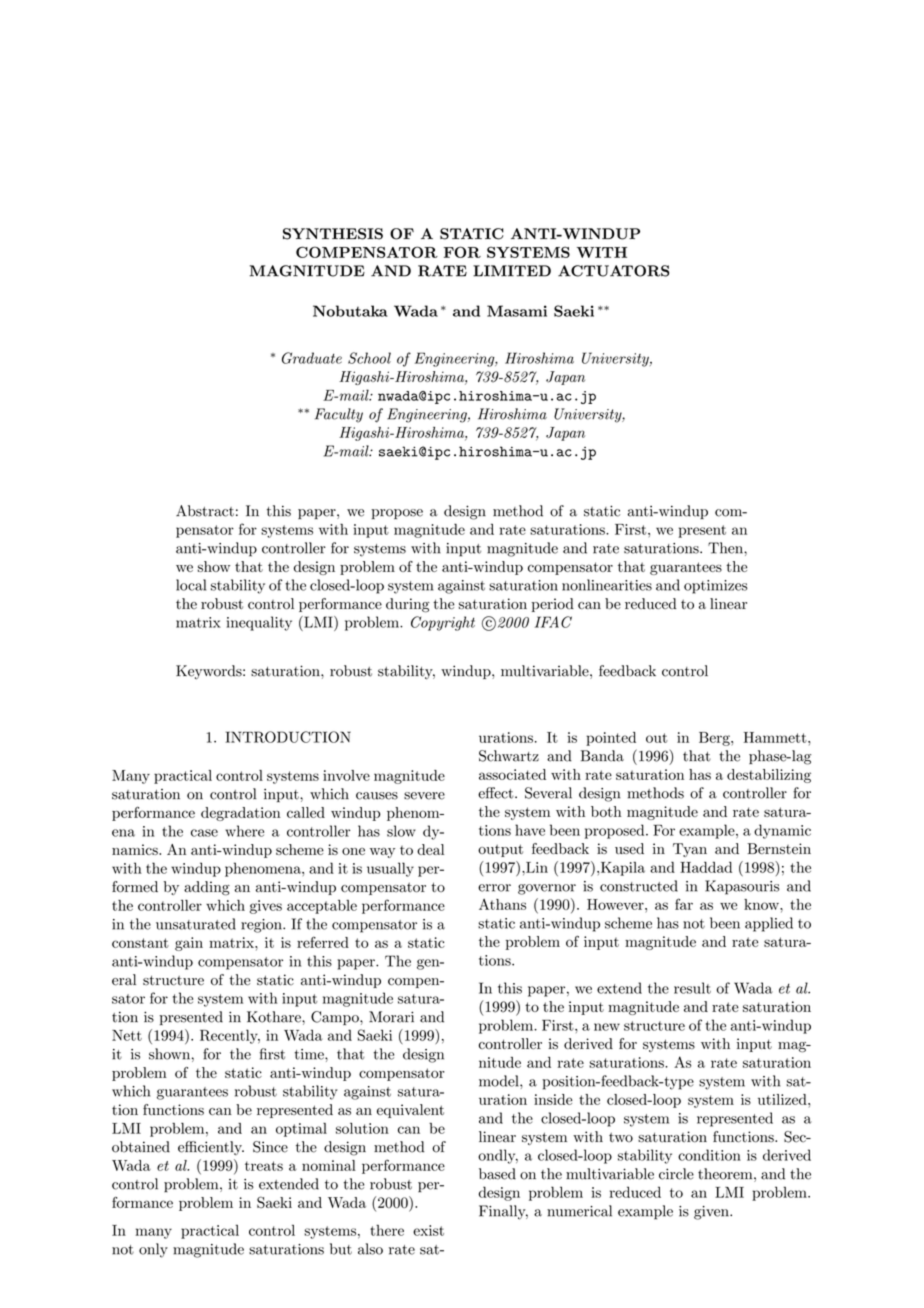 This screenshot has height=1308, width=924. I want to click on ACTUATORS, so click(613, 271).
